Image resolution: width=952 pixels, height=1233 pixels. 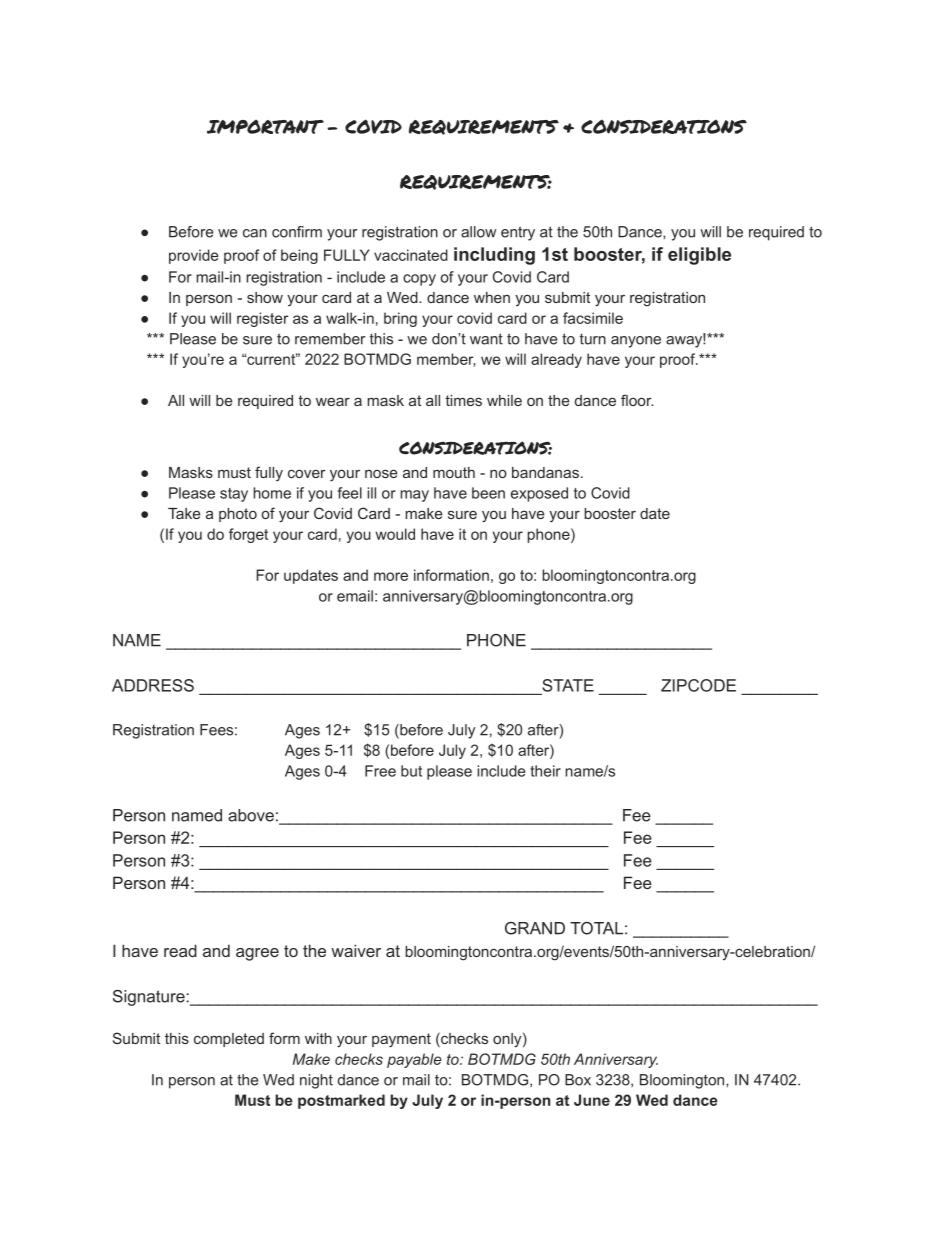 I want to click on IMPORTANT, so click(x=265, y=127).
